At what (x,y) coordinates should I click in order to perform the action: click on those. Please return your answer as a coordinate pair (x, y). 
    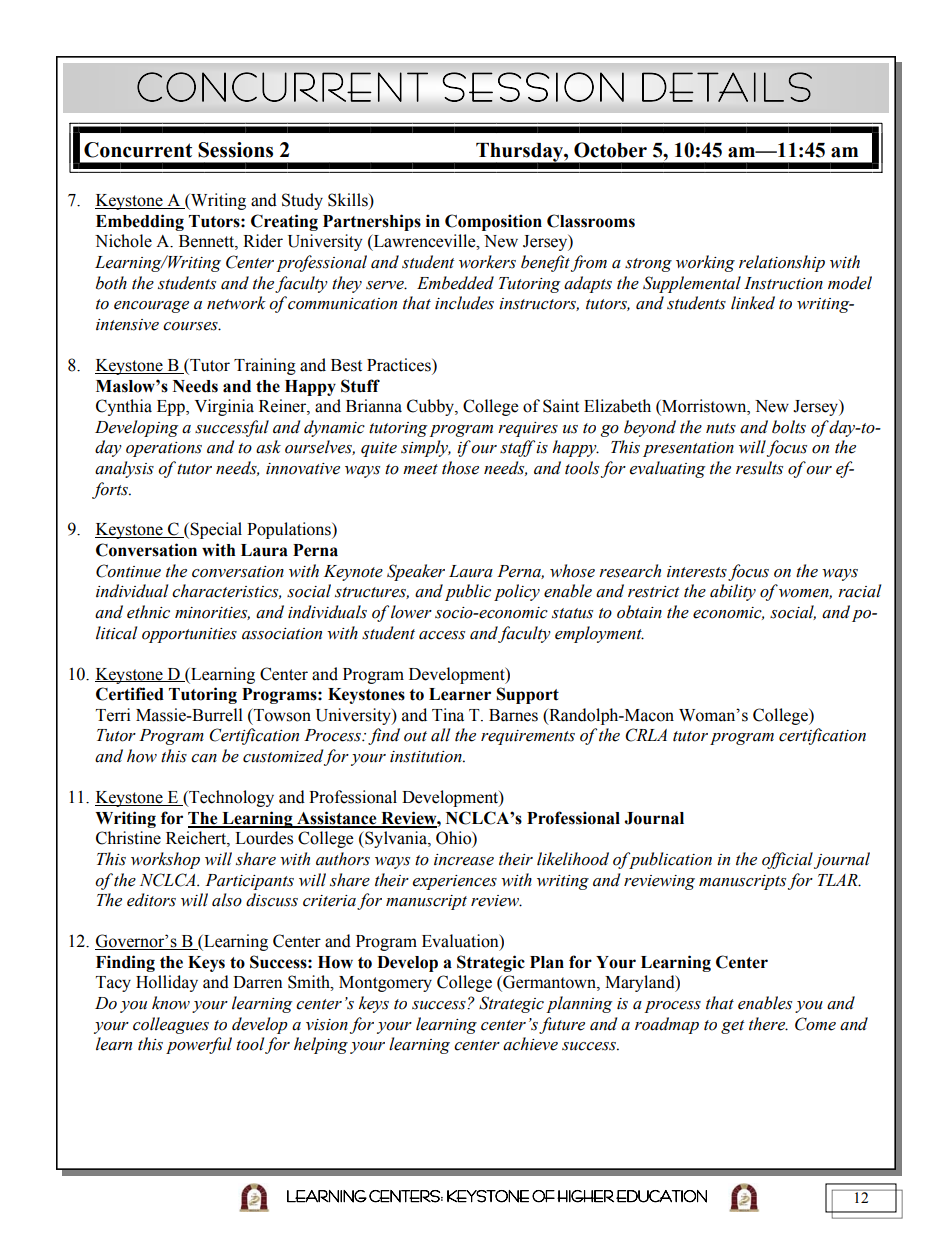
    Looking at the image, I should click on (460, 468).
